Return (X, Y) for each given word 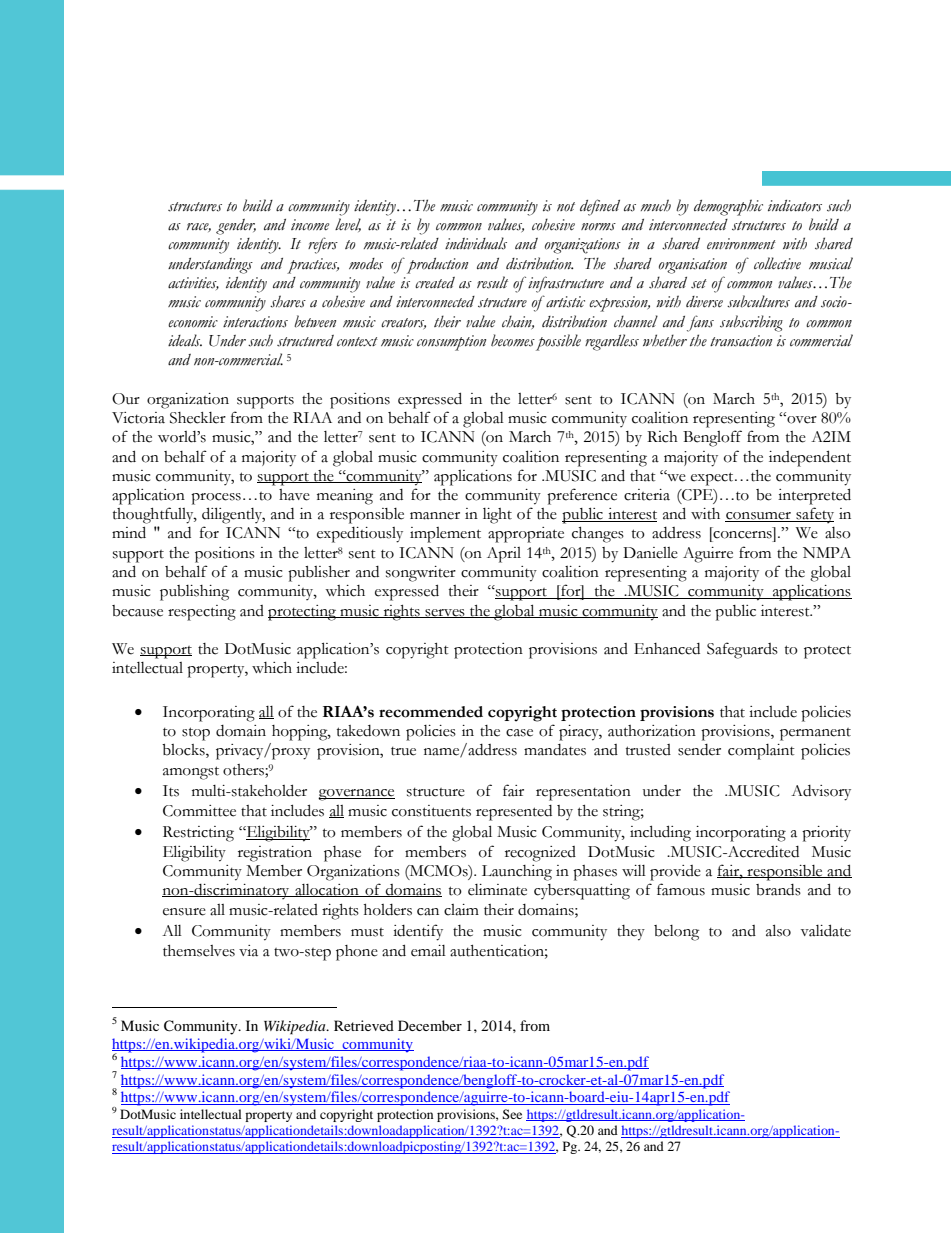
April (504, 555)
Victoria (138, 418)
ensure (184, 912)
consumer (759, 517)
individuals (476, 243)
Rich (662, 437)
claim (461, 910)
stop (196, 734)
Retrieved (364, 1025)
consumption (451, 343)
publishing (194, 593)
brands (778, 890)
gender (236, 227)
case (519, 733)
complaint (761, 752)
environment (741, 244)
